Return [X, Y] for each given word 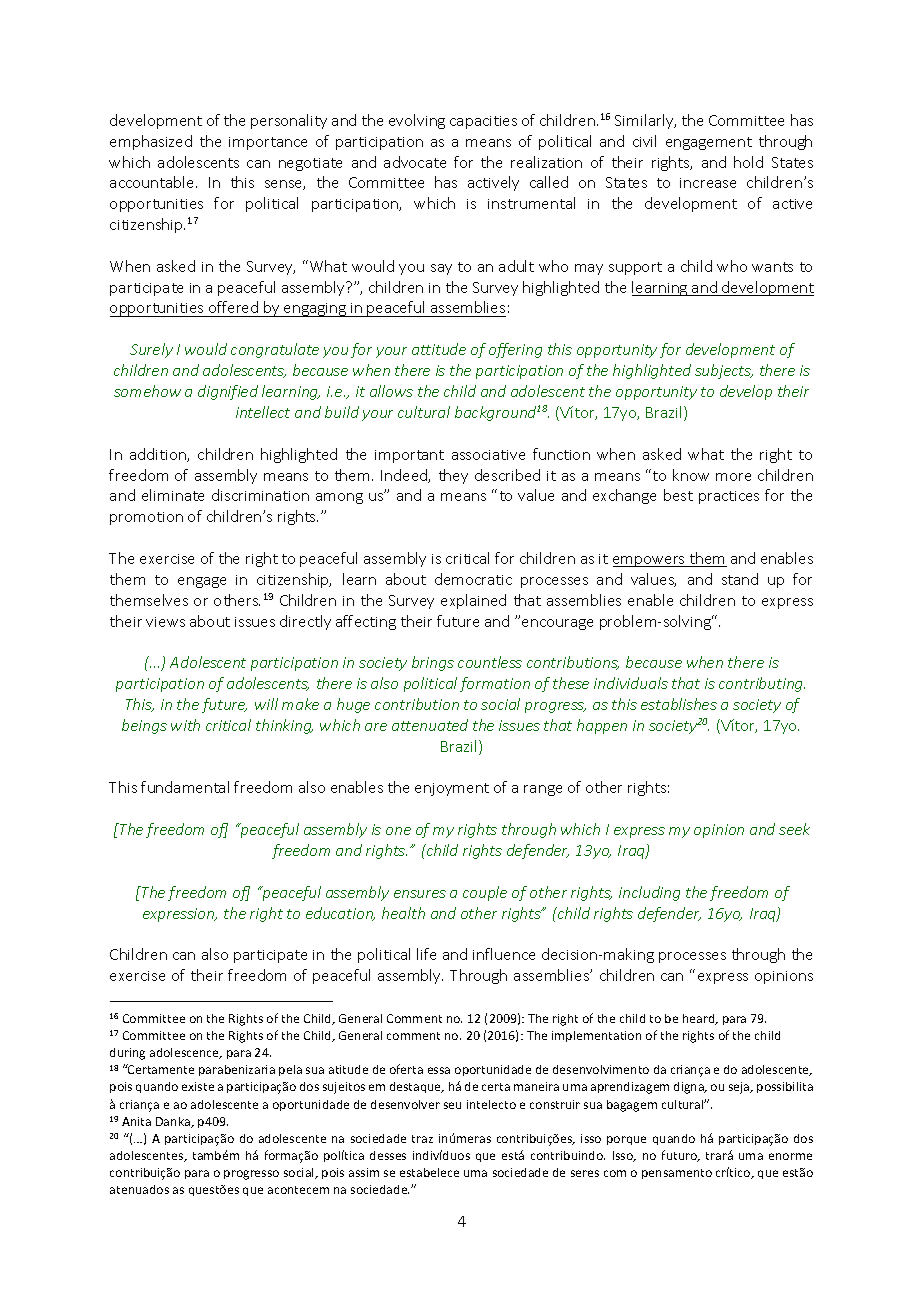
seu [452, 1105]
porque [626, 1140]
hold [748, 162]
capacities [483, 122]
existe [198, 1086]
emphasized [151, 142]
